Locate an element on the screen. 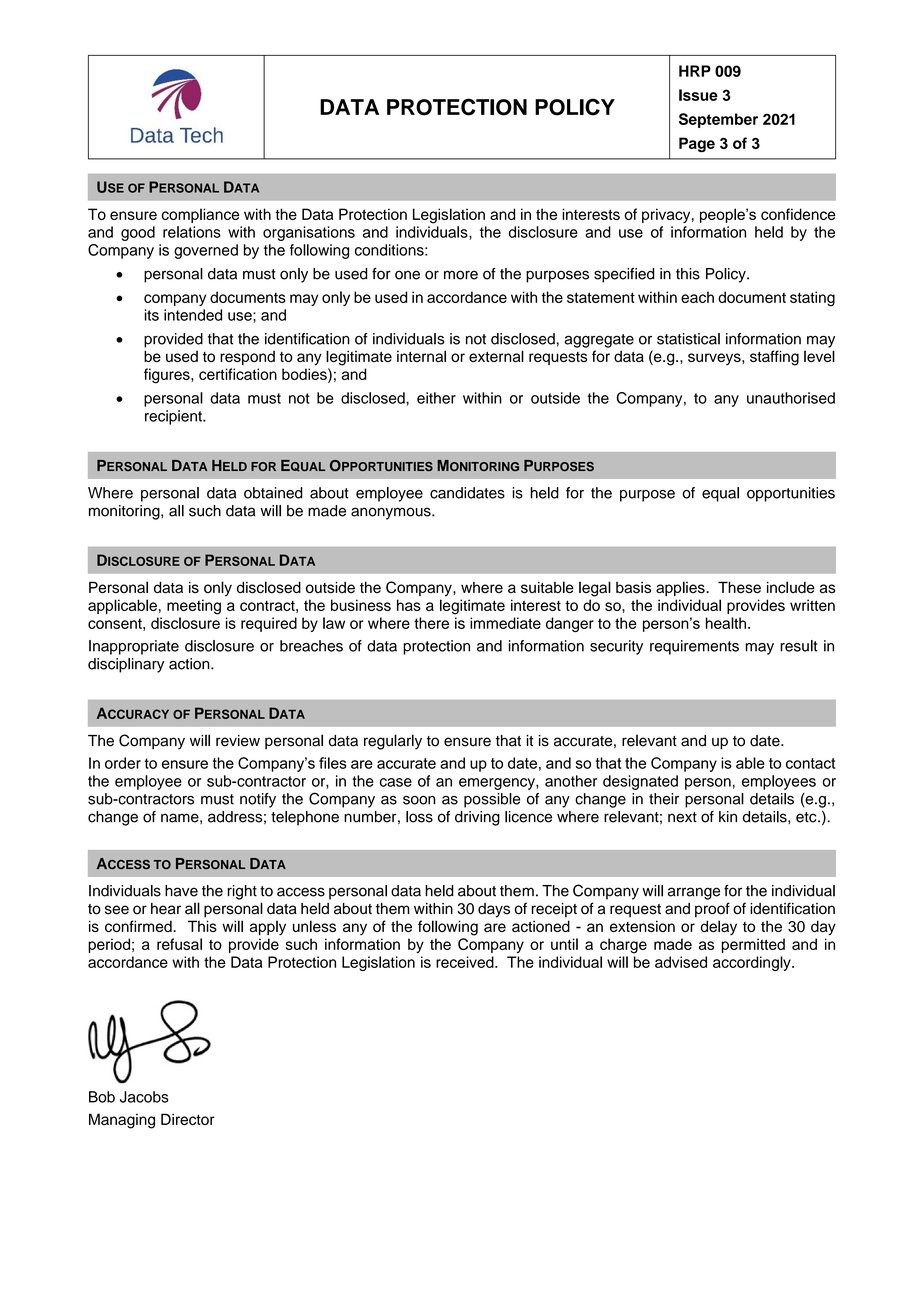 This screenshot has width=924, height=1308. received is located at coordinates (466, 962).
